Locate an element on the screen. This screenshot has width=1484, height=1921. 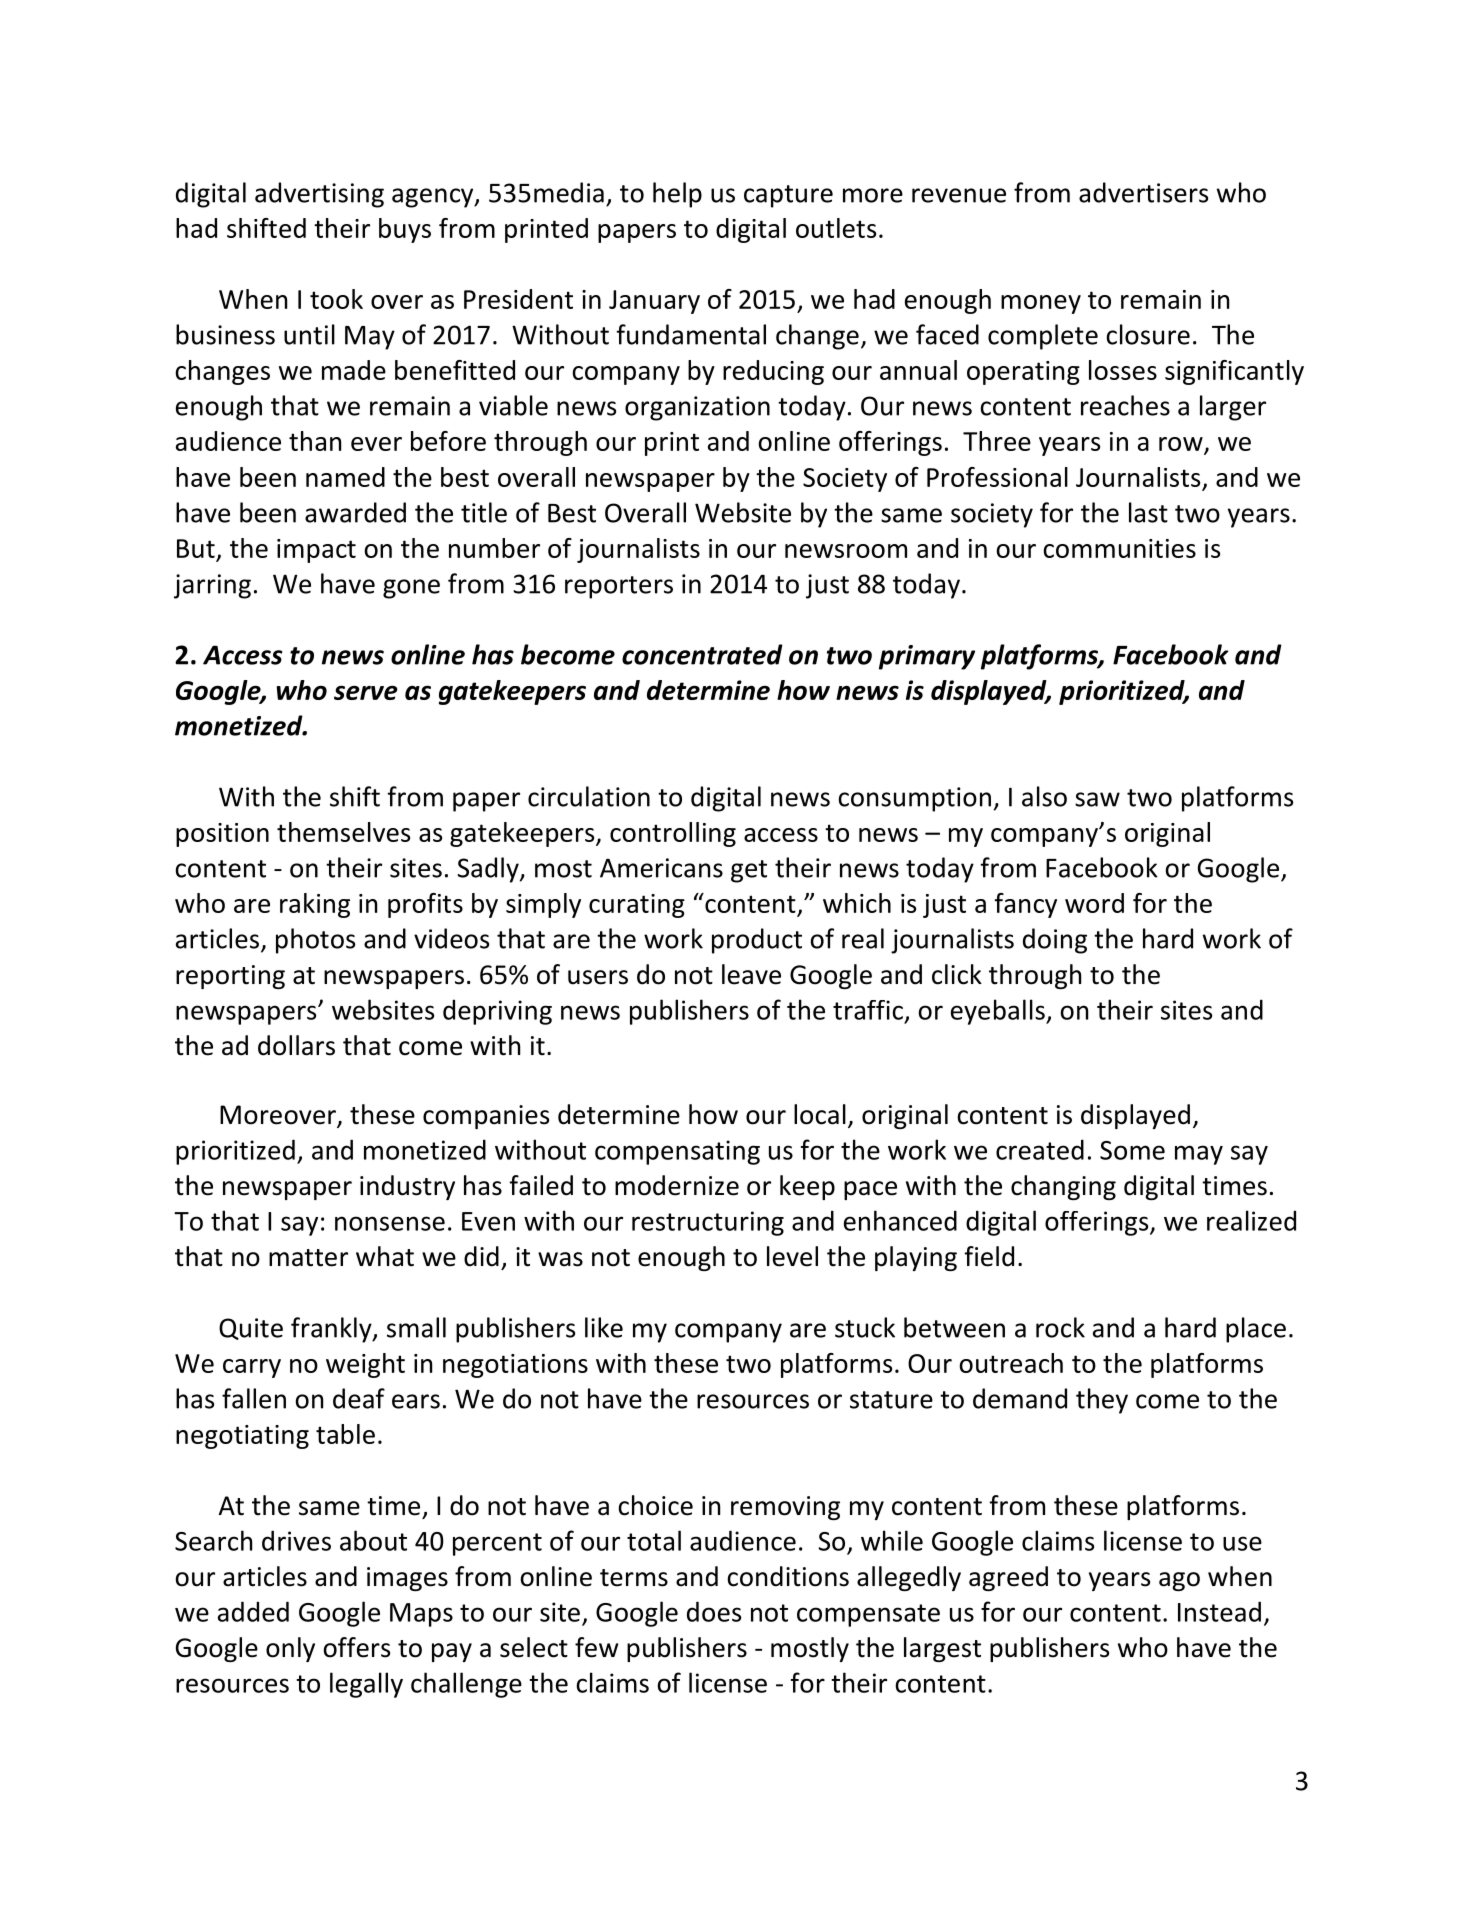
word is located at coordinates (1094, 903).
